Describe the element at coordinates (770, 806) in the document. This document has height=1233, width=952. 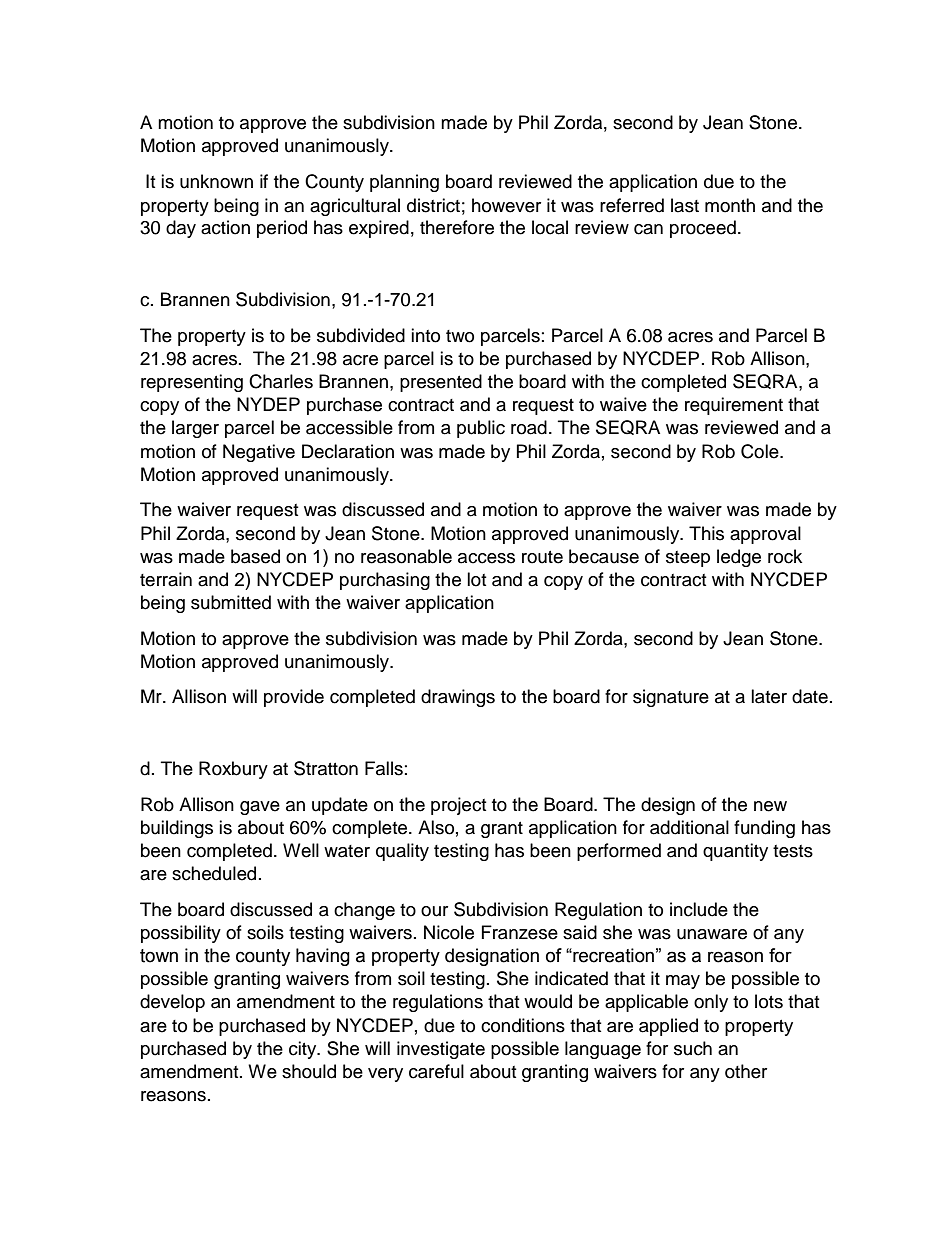
I see `new` at that location.
